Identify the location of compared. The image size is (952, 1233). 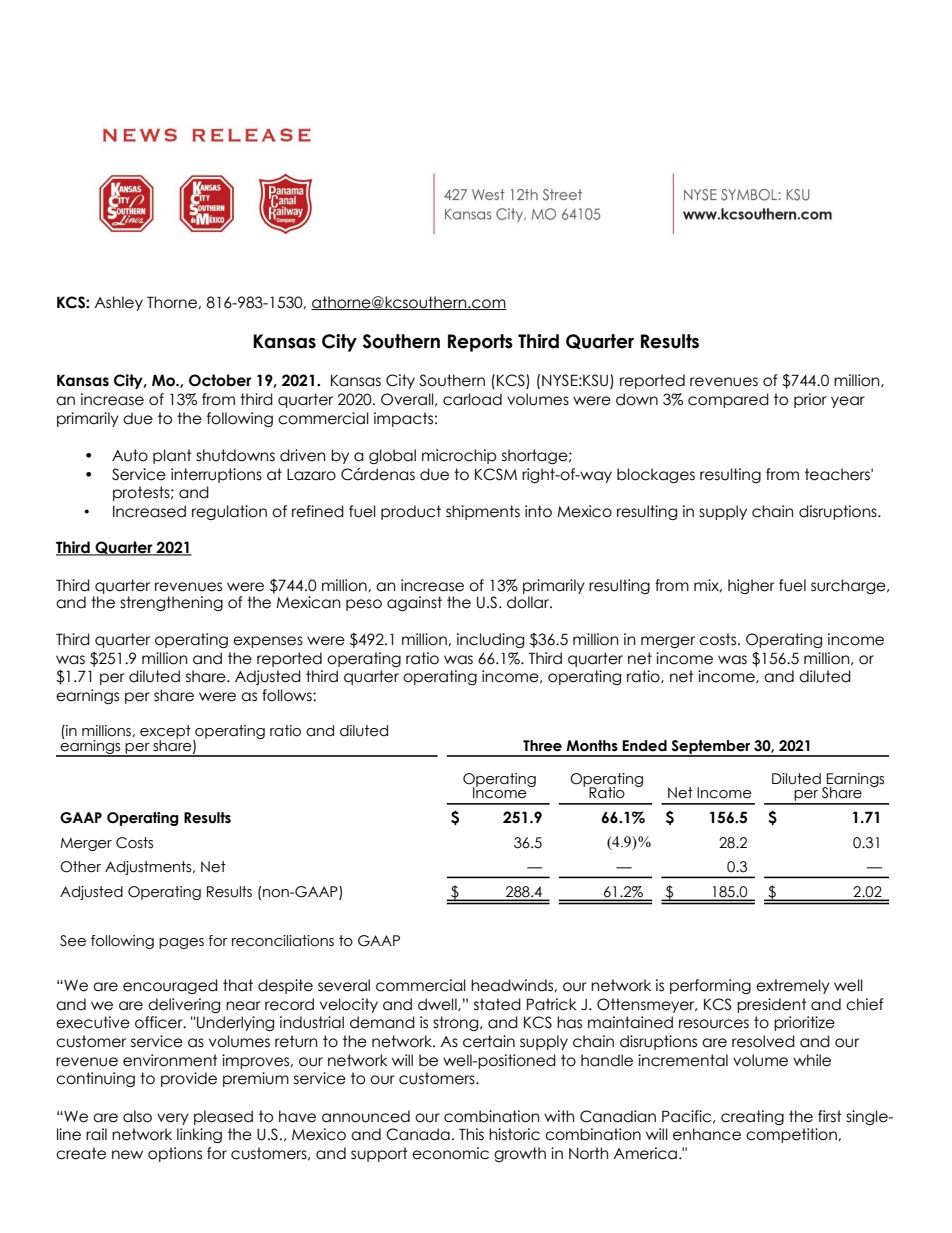
(728, 400).
